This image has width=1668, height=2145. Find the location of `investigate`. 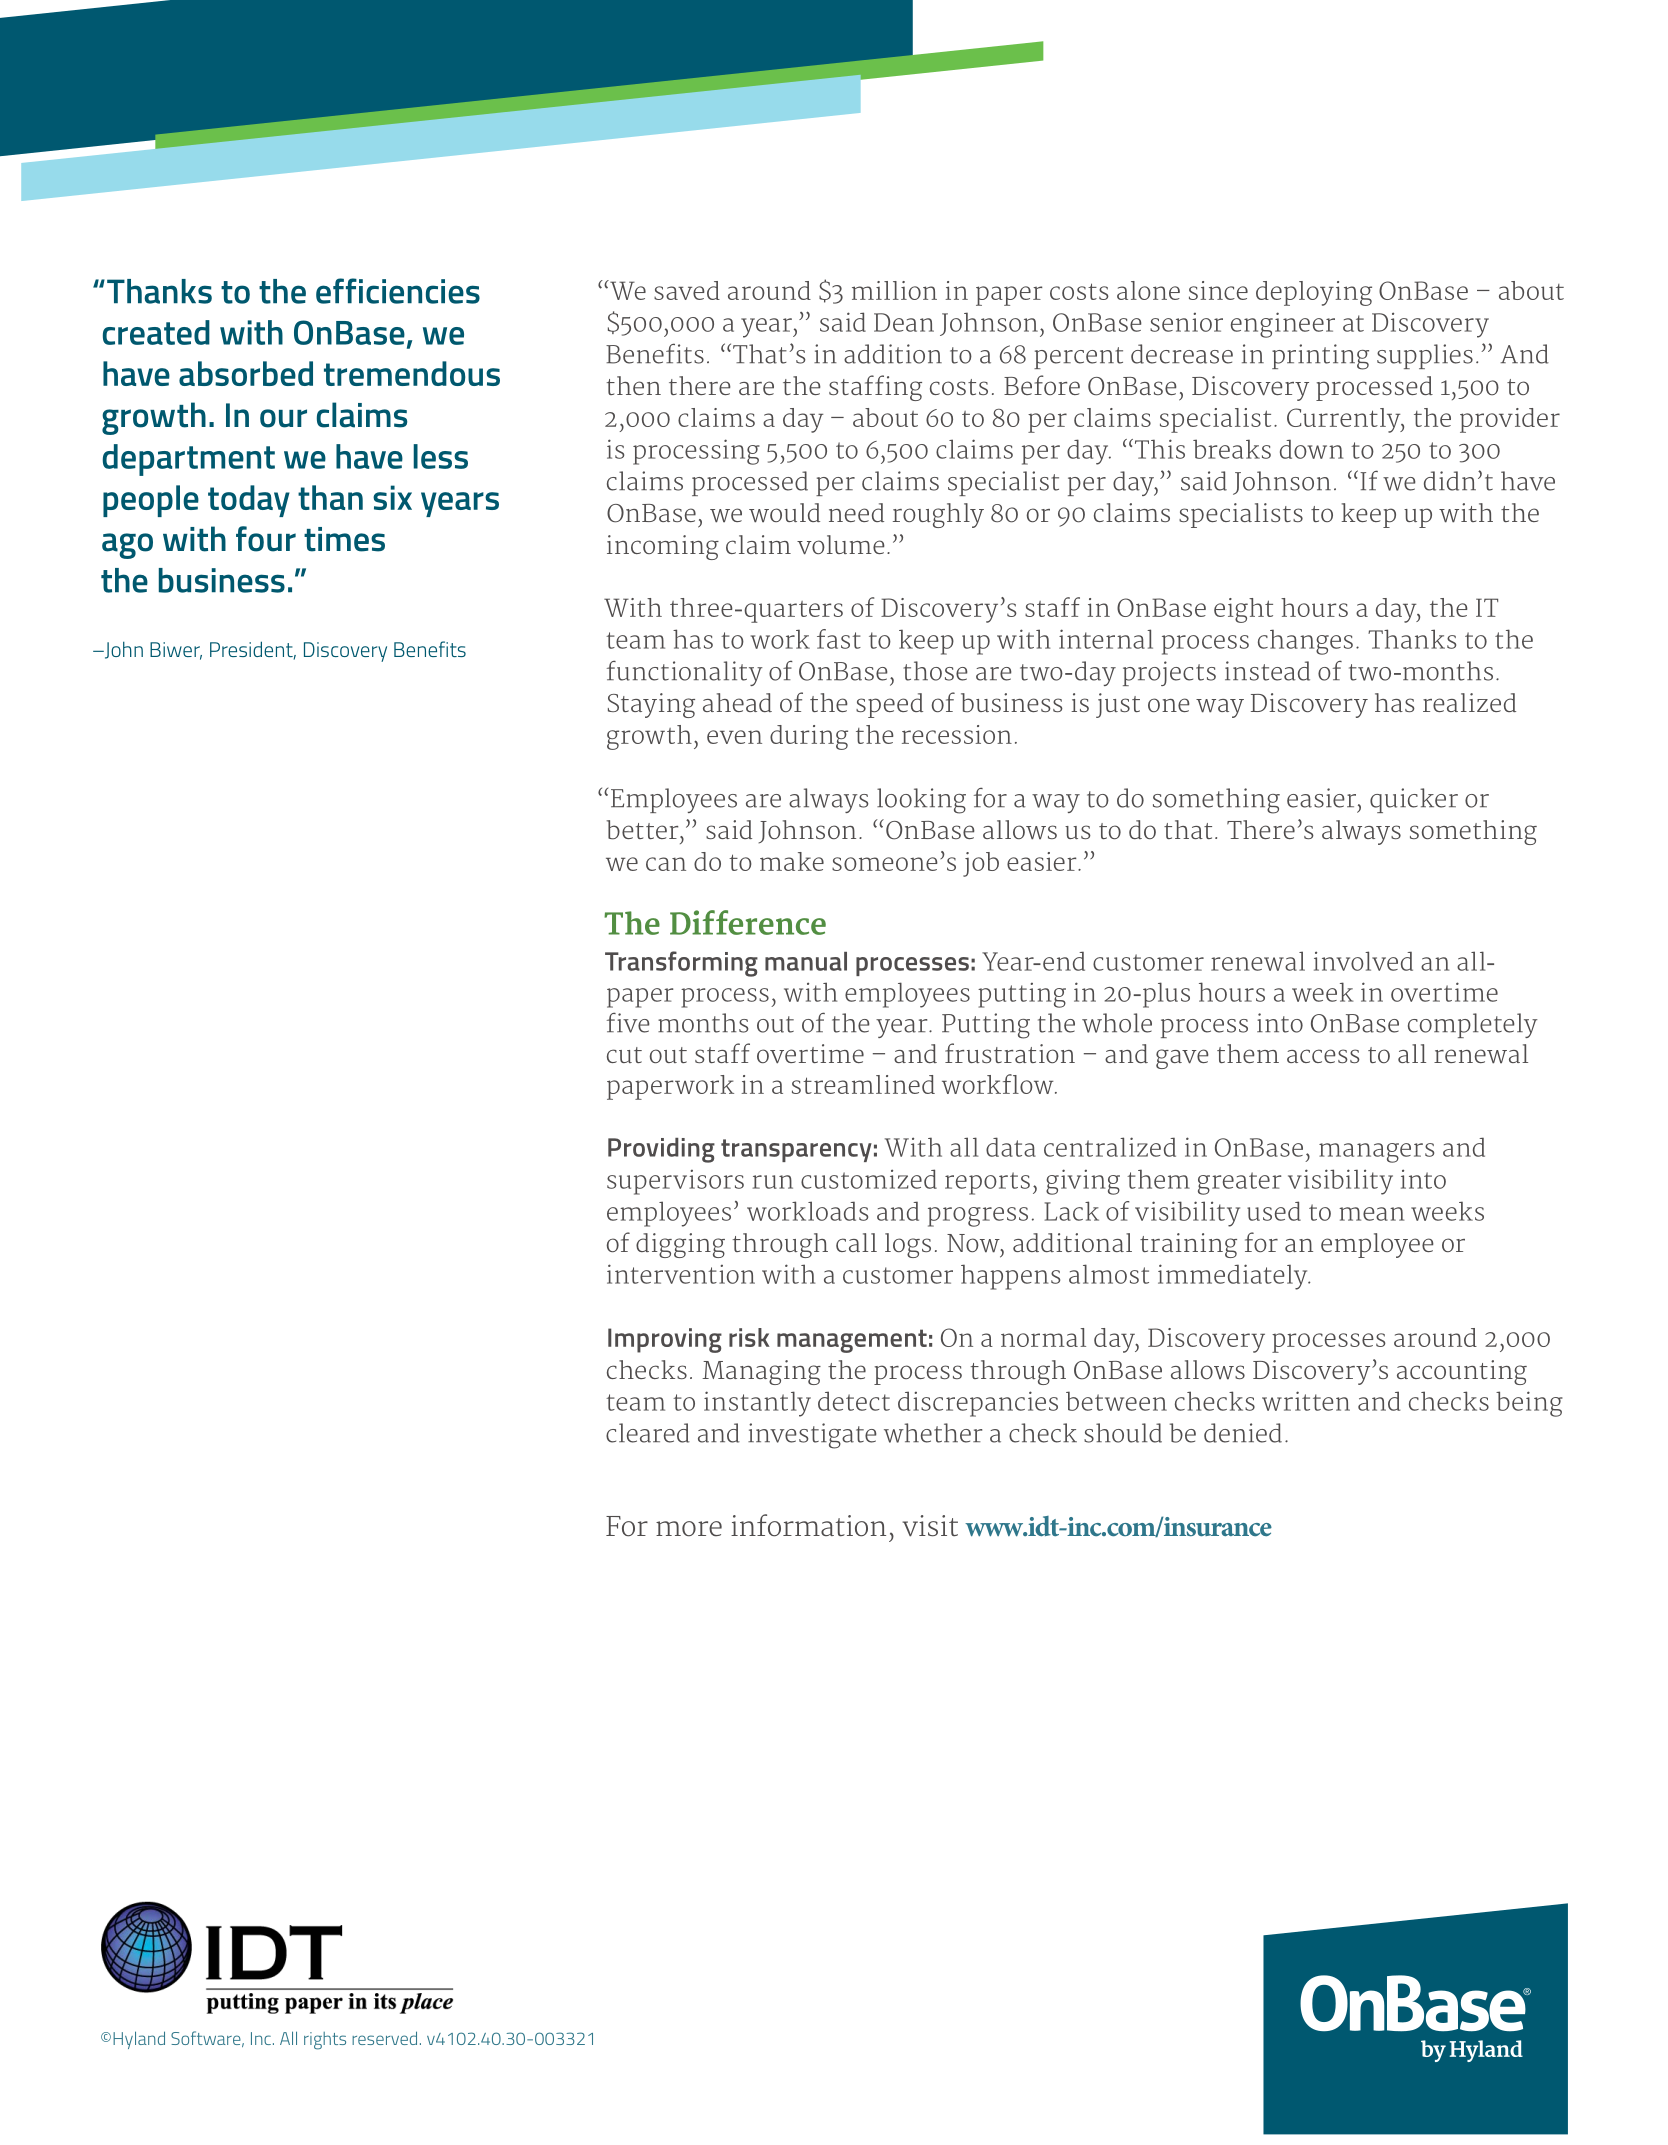

investigate is located at coordinates (812, 1436).
